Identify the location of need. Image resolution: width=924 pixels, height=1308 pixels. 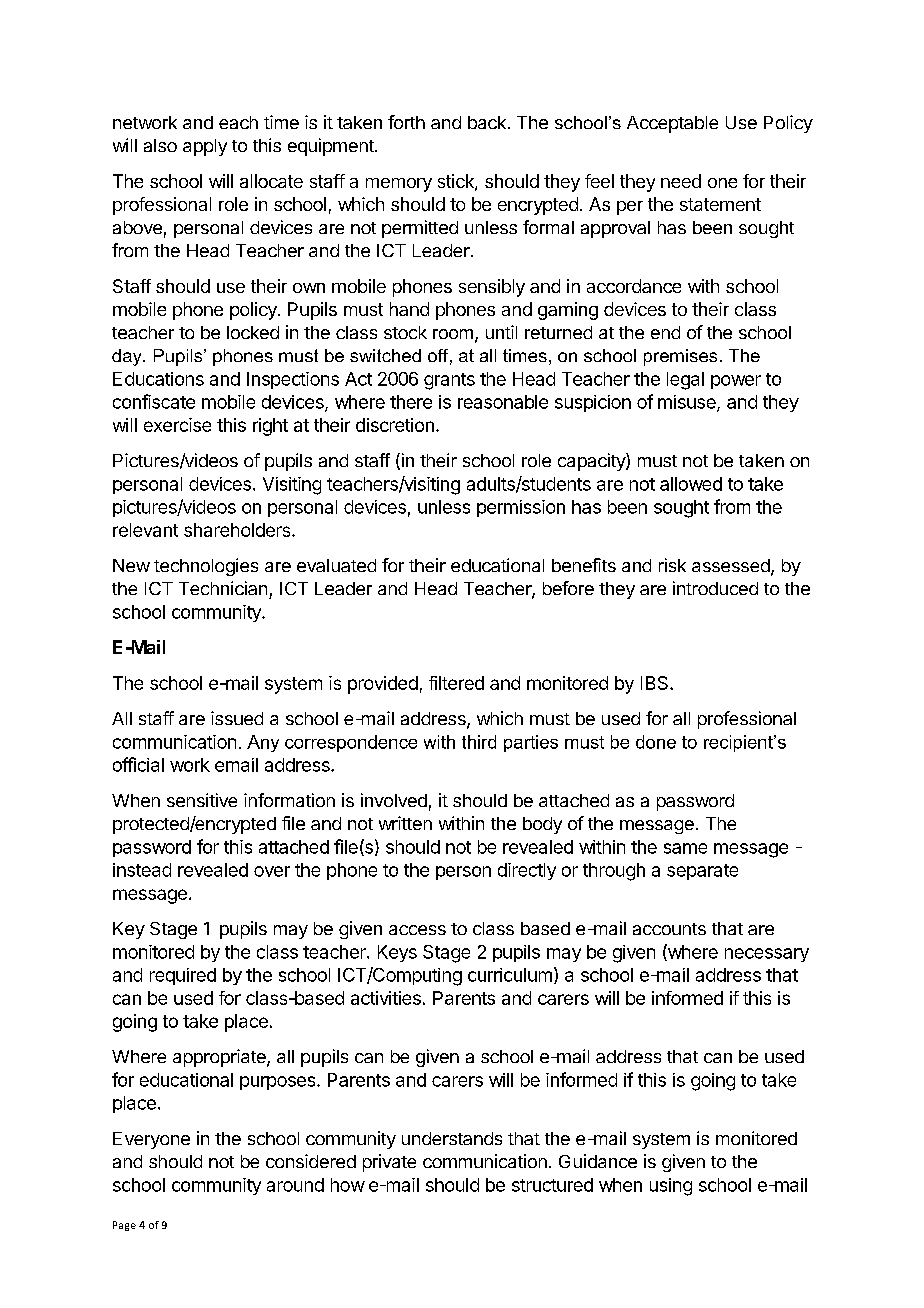
(681, 181).
